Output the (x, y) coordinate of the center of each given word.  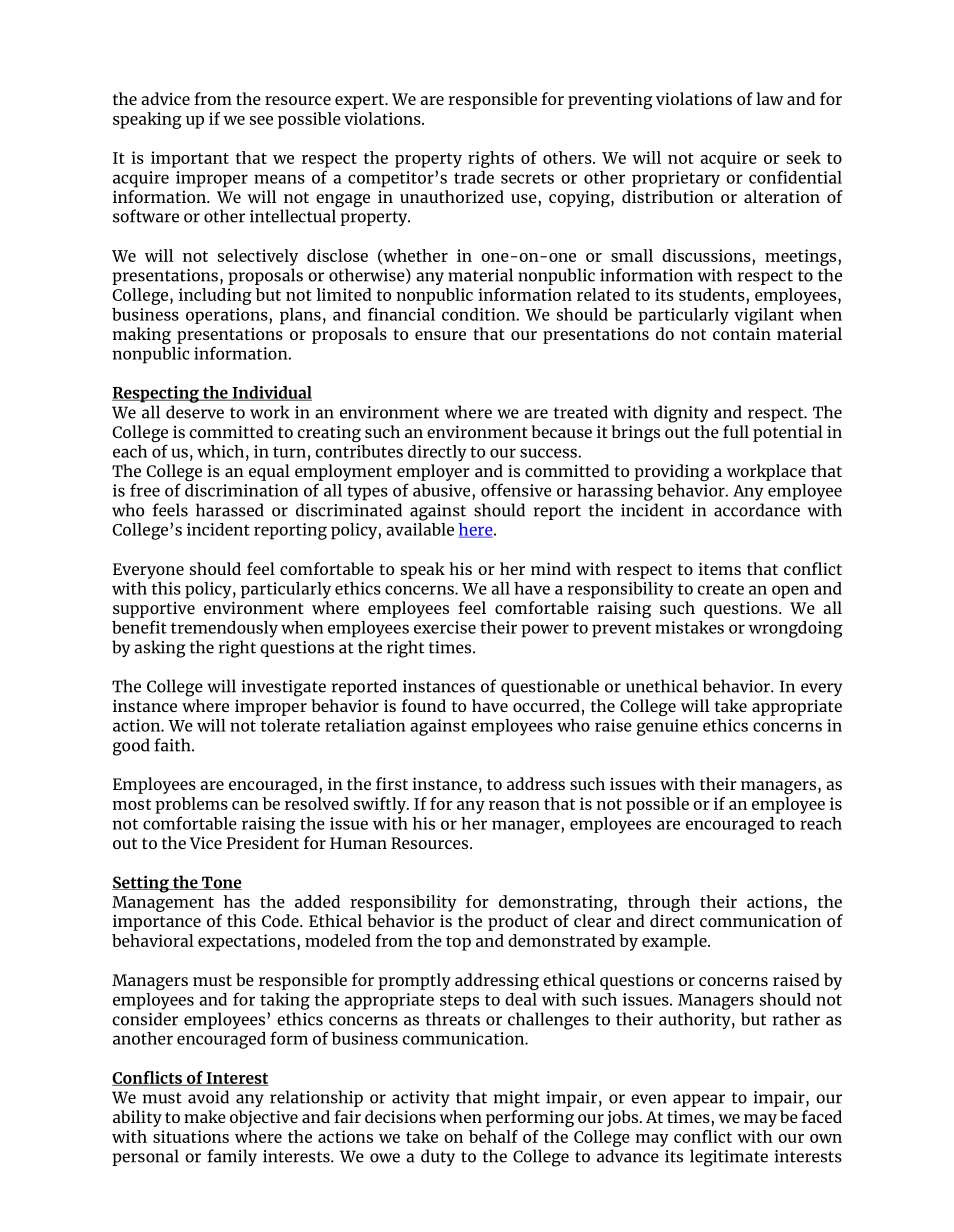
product (518, 922)
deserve (195, 412)
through (659, 903)
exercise (445, 627)
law (769, 98)
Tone (221, 883)
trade (474, 177)
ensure (440, 335)
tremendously (224, 629)
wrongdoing (795, 629)
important (190, 159)
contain (742, 334)
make (205, 1116)
